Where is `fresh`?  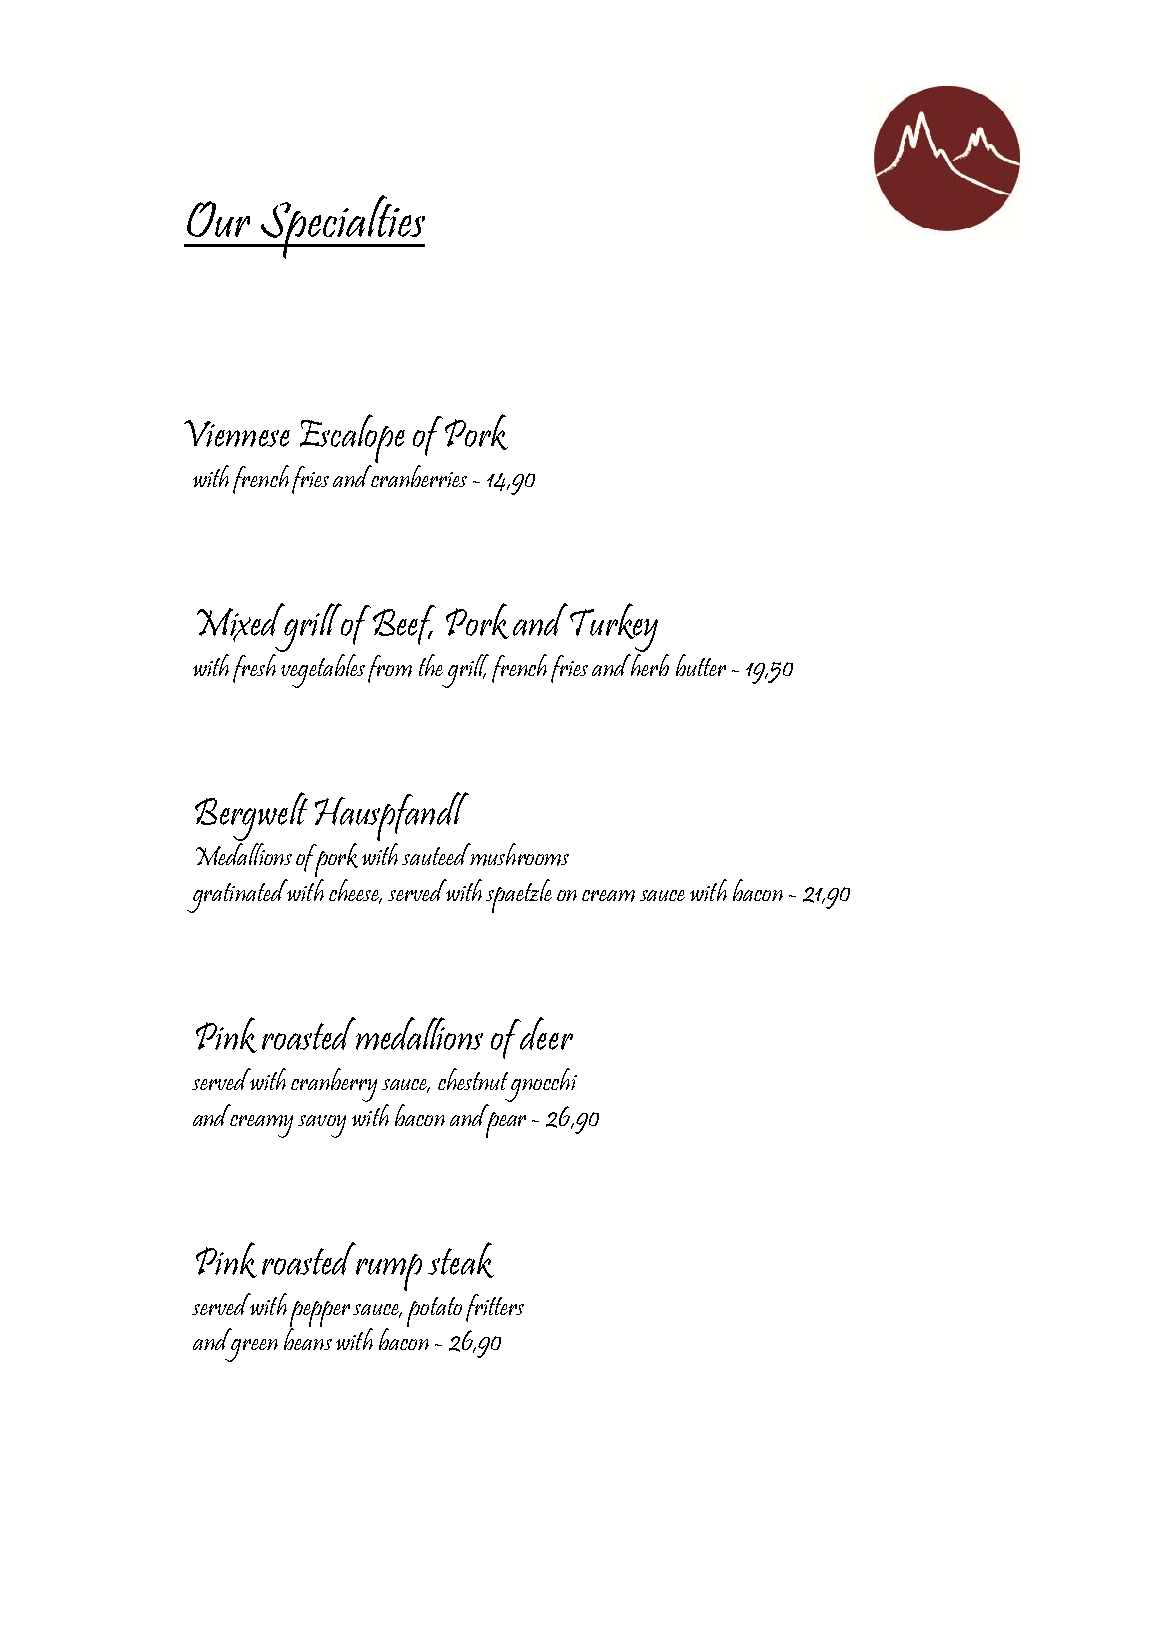 fresh is located at coordinates (254, 668).
